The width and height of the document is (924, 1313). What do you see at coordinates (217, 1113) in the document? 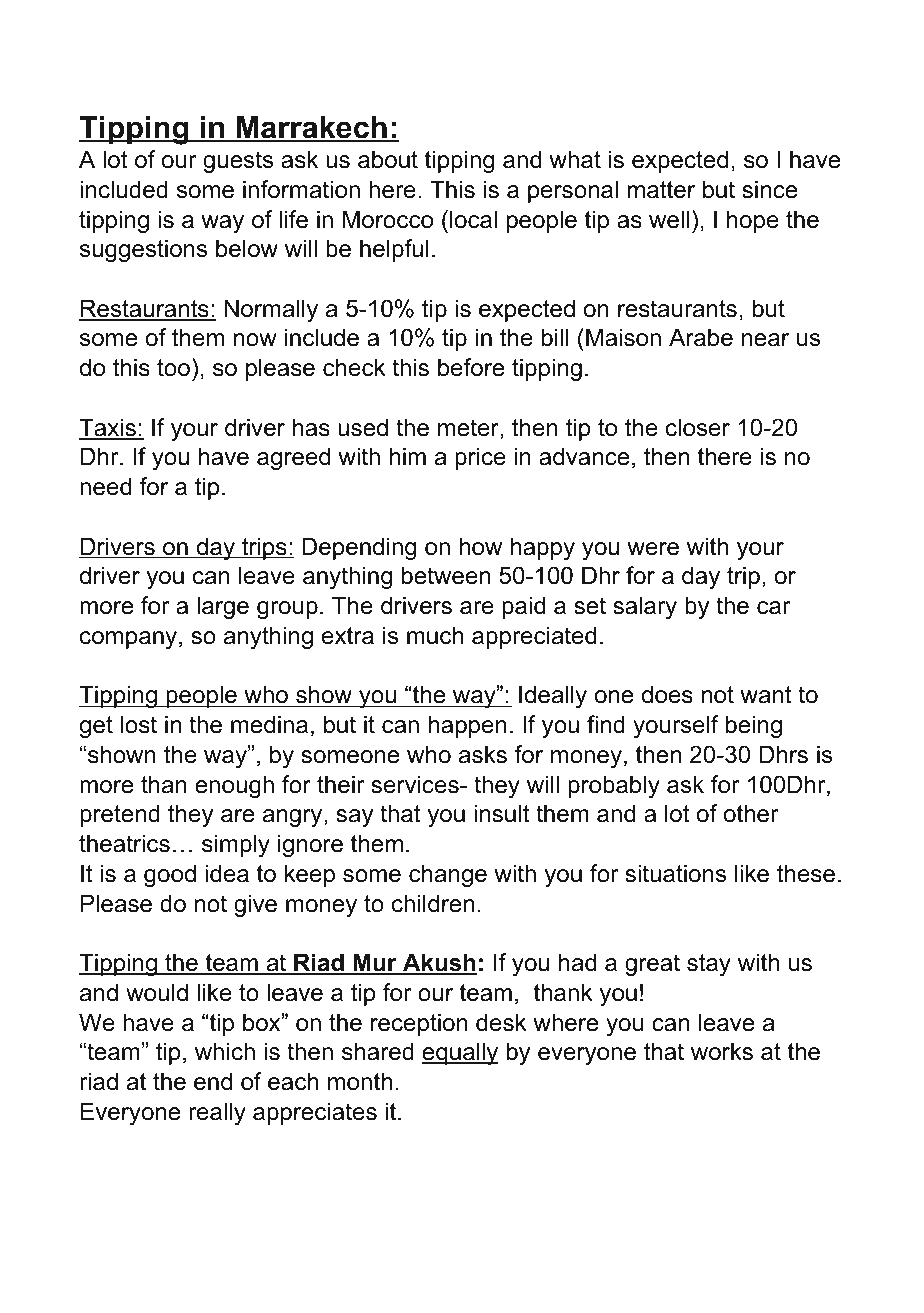
I see `really` at bounding box center [217, 1113].
